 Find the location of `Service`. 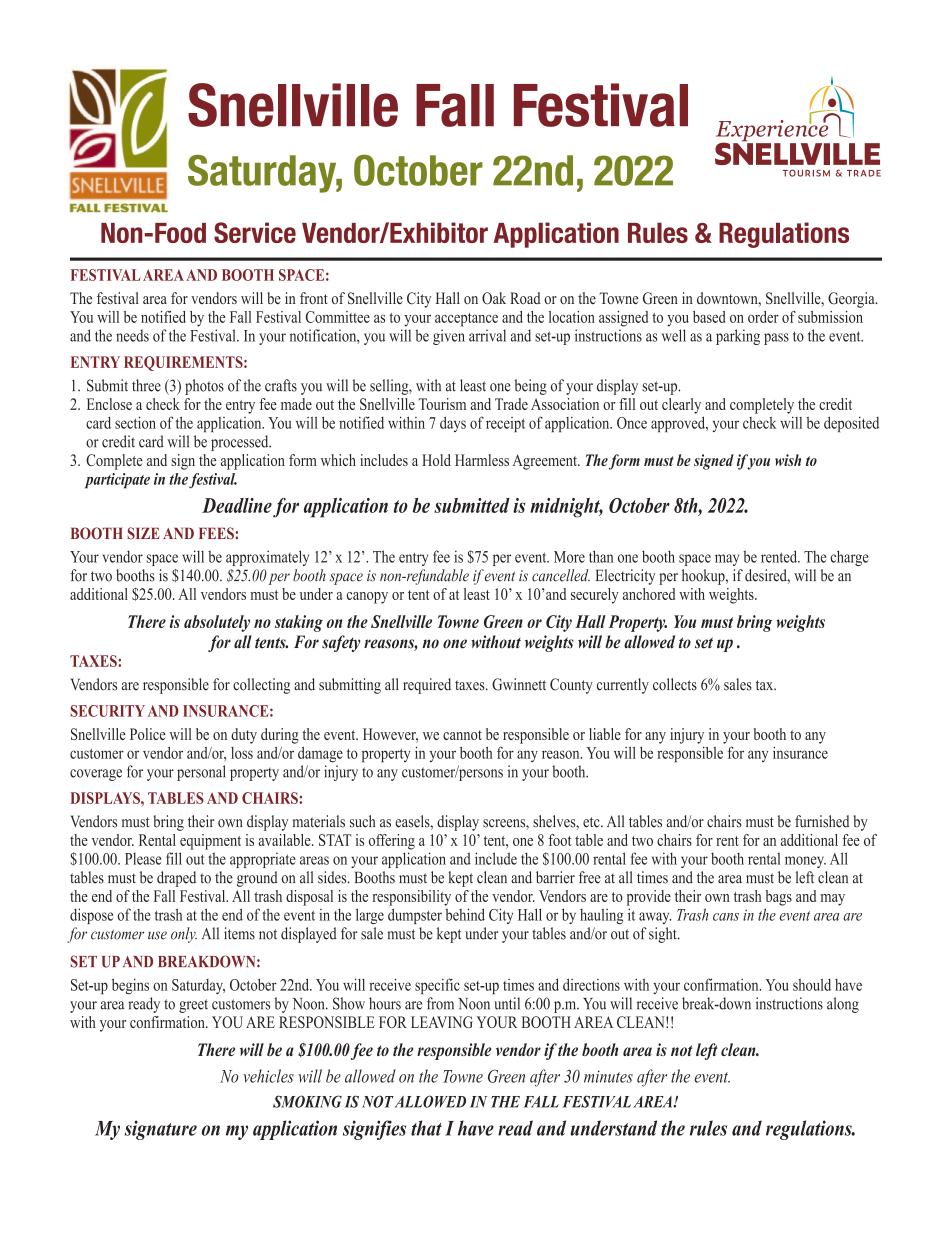

Service is located at coordinates (255, 232).
